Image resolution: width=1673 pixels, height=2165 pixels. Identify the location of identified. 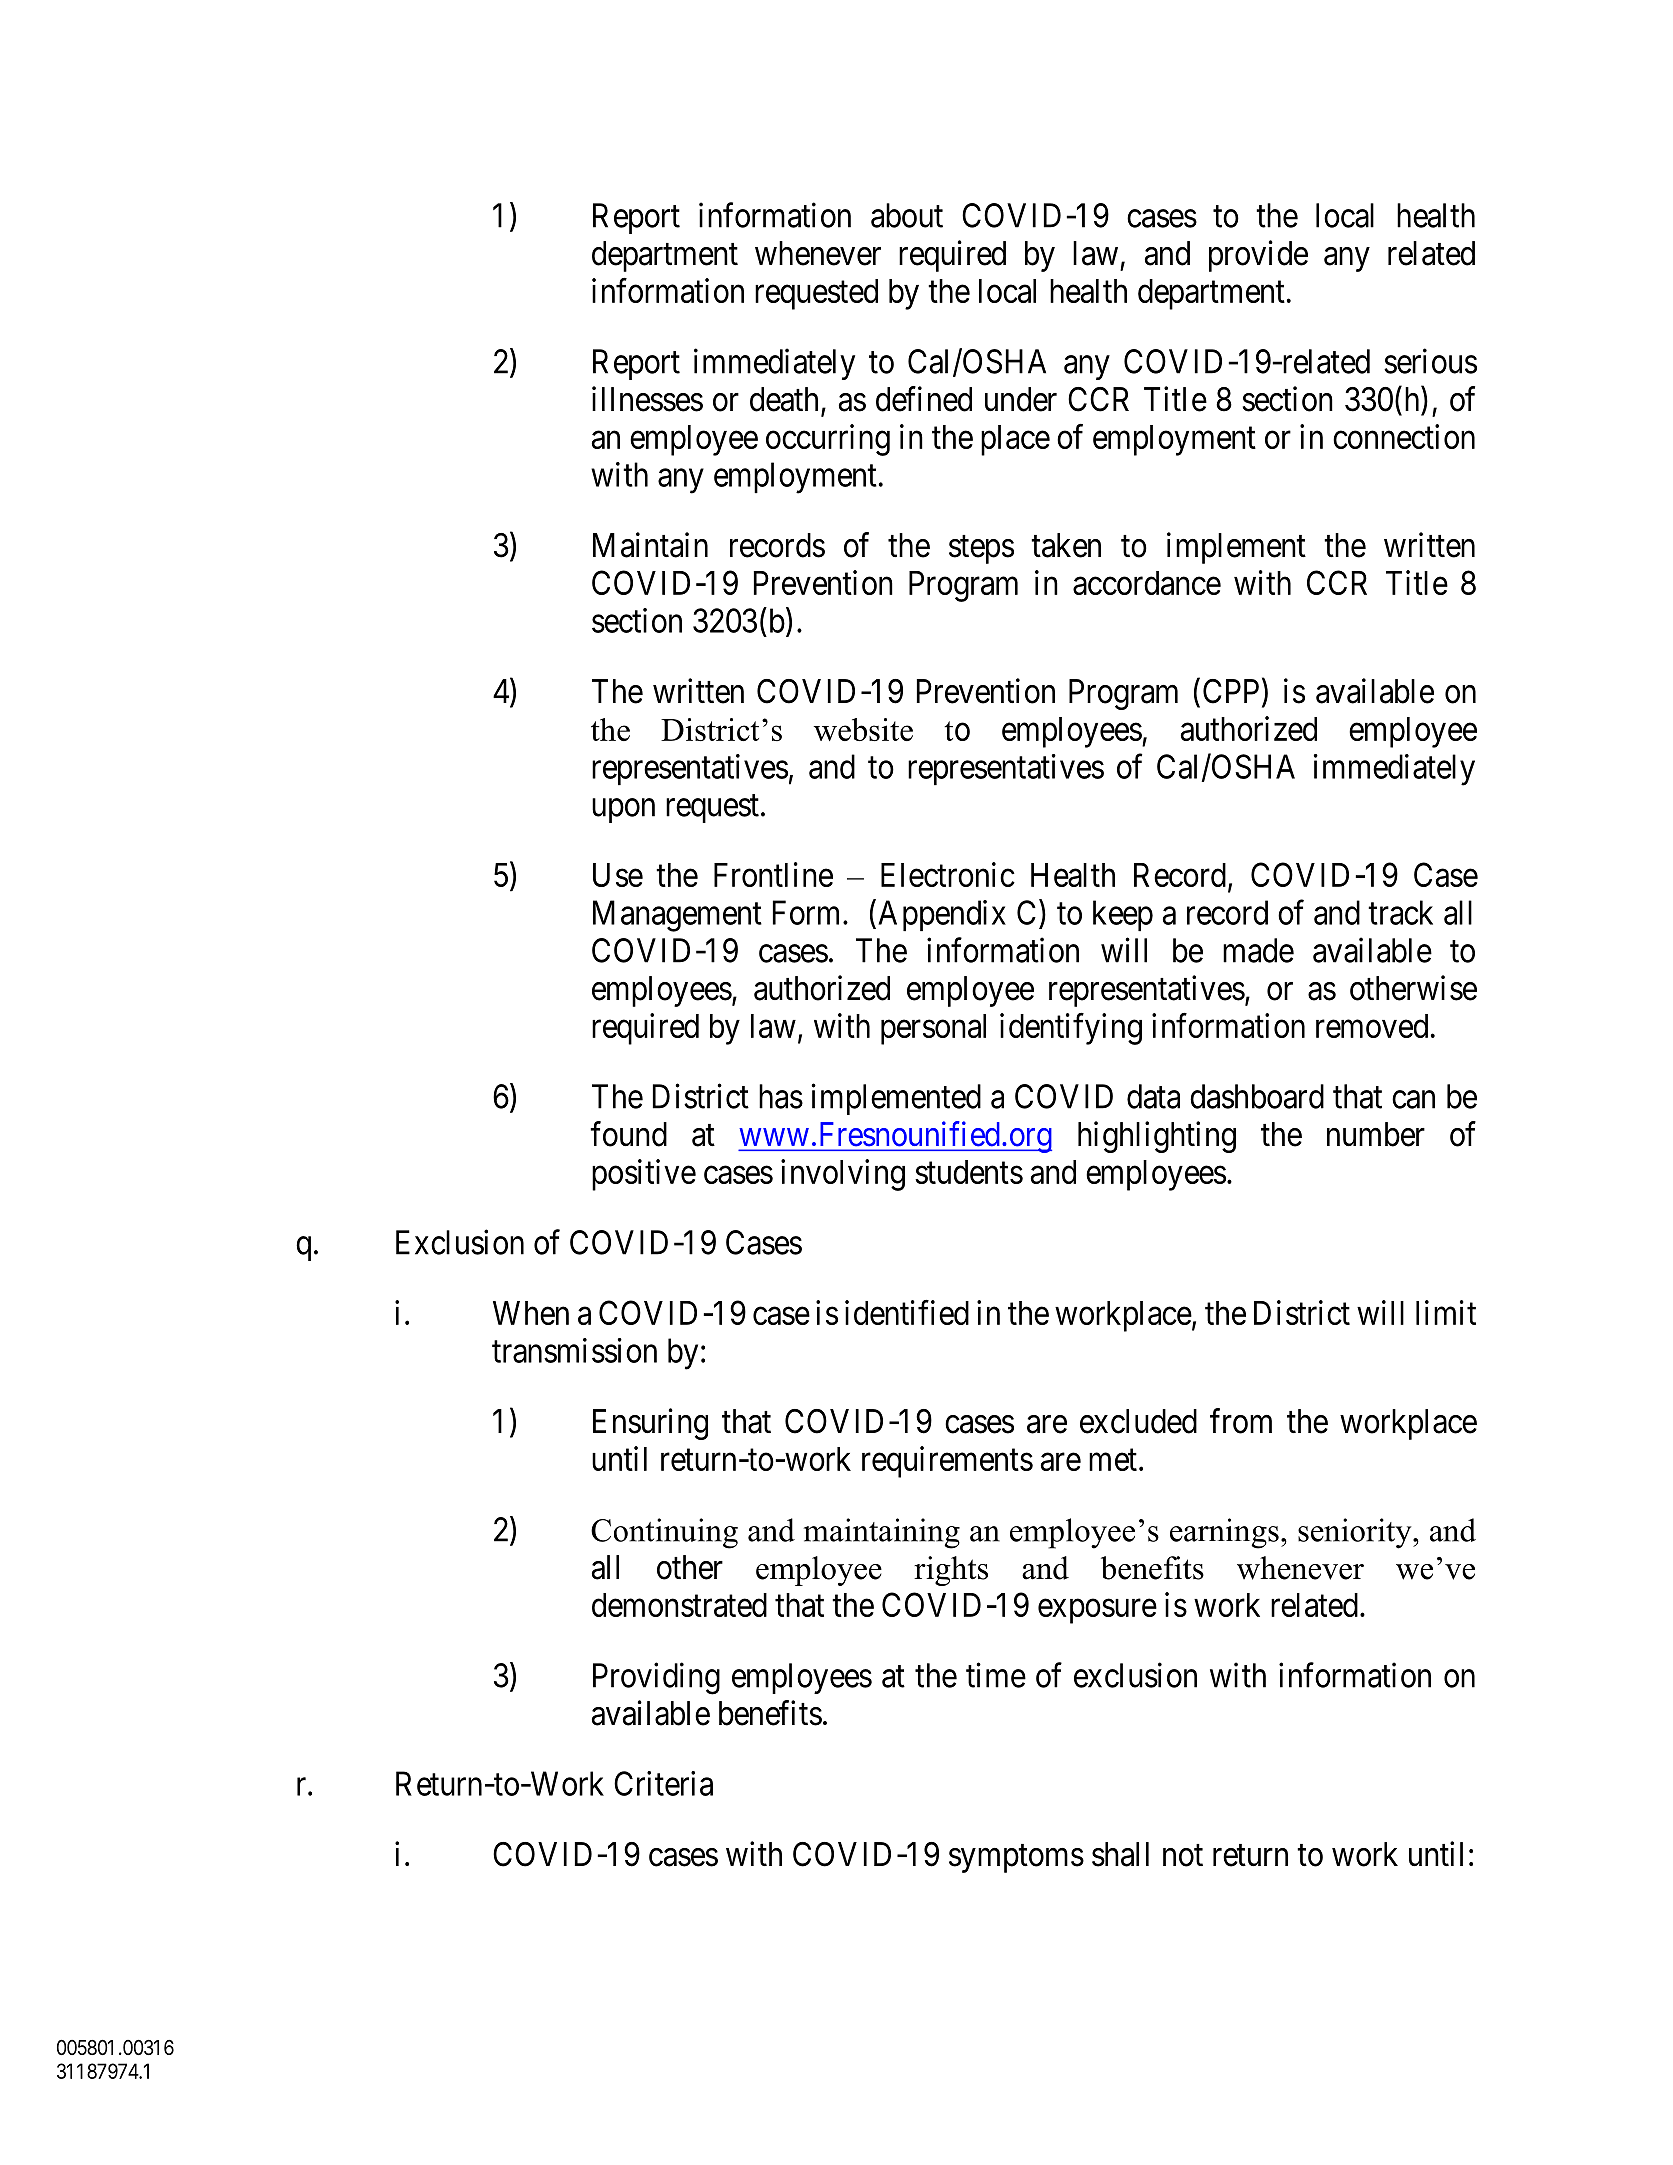
(907, 1312).
